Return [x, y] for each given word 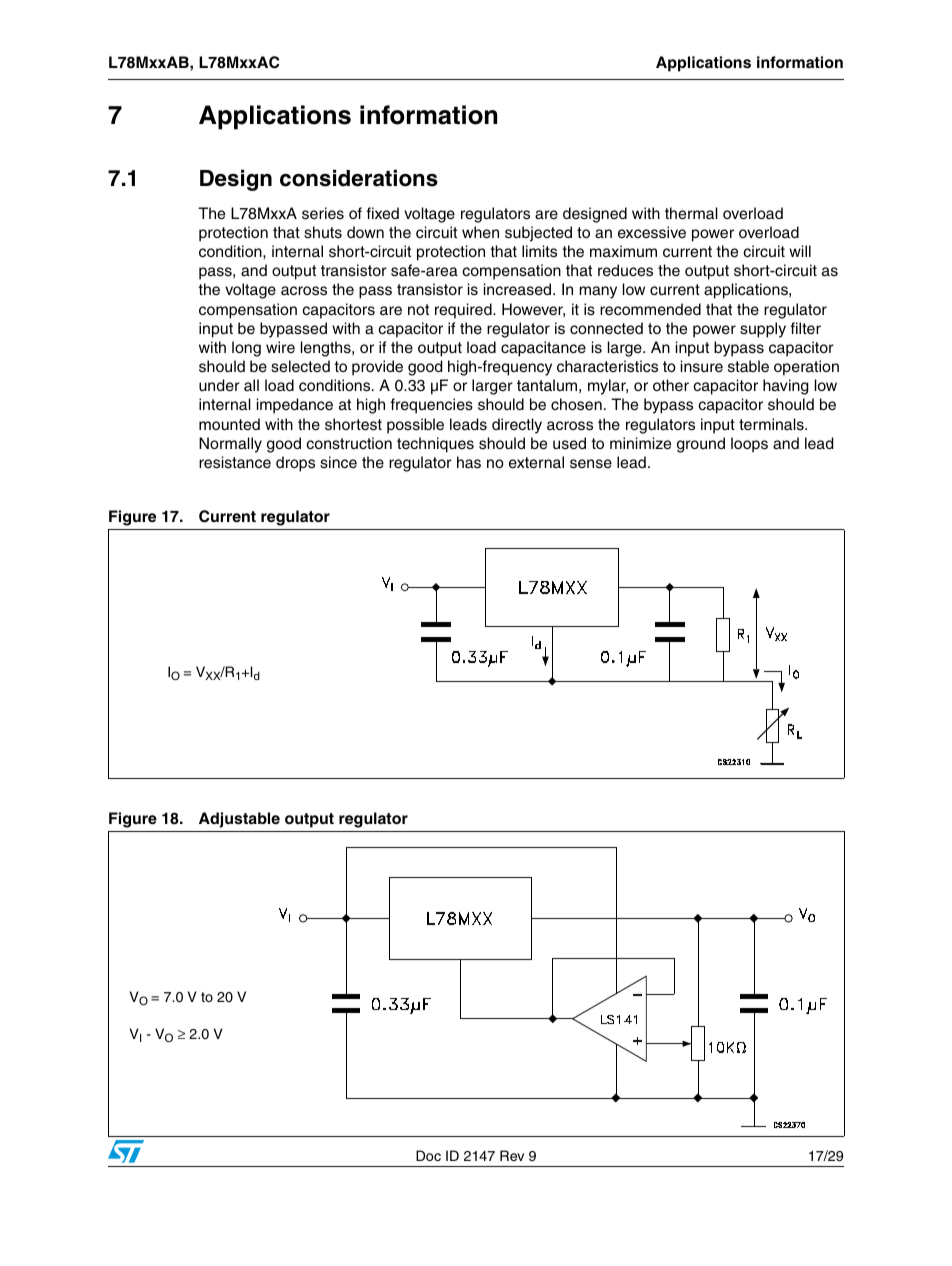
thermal [691, 213]
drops [295, 464]
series [323, 213]
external [536, 462]
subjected [538, 234]
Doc [428, 1155]
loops [749, 445]
